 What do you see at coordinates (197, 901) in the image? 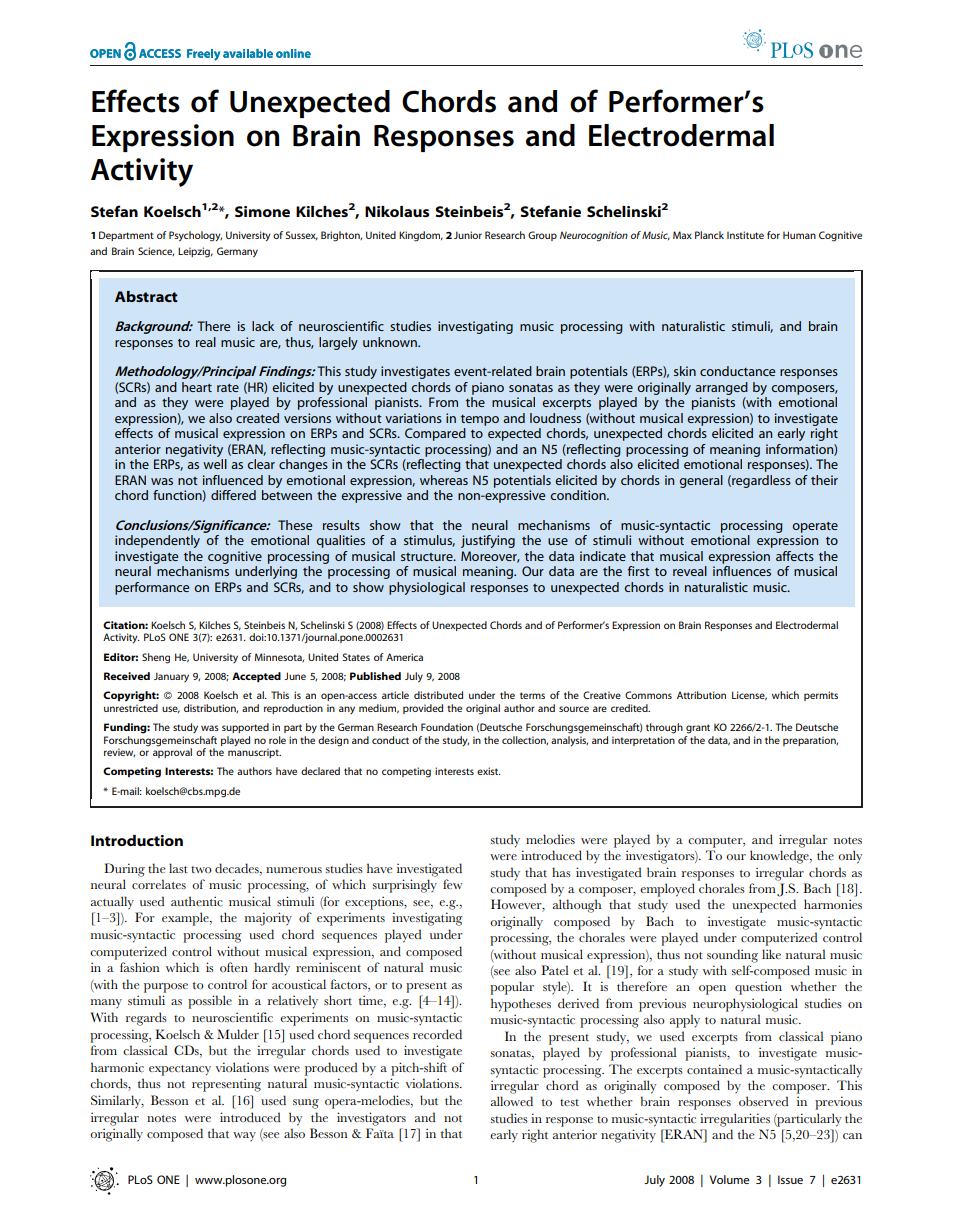
I see `authentic` at bounding box center [197, 901].
